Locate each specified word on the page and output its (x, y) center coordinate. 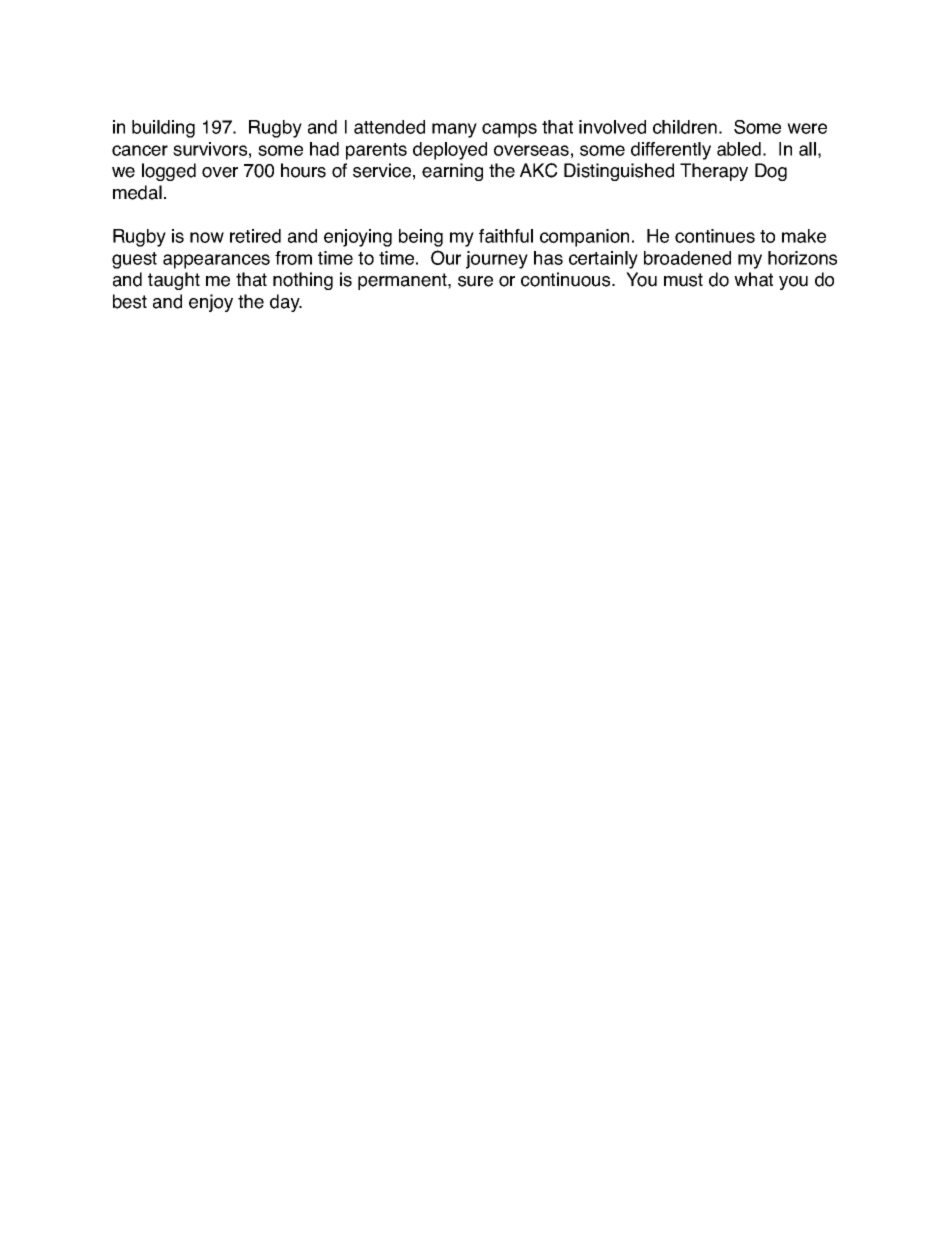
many (454, 130)
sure (475, 281)
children (685, 127)
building (163, 129)
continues (715, 236)
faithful (506, 236)
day (286, 303)
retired (255, 236)
